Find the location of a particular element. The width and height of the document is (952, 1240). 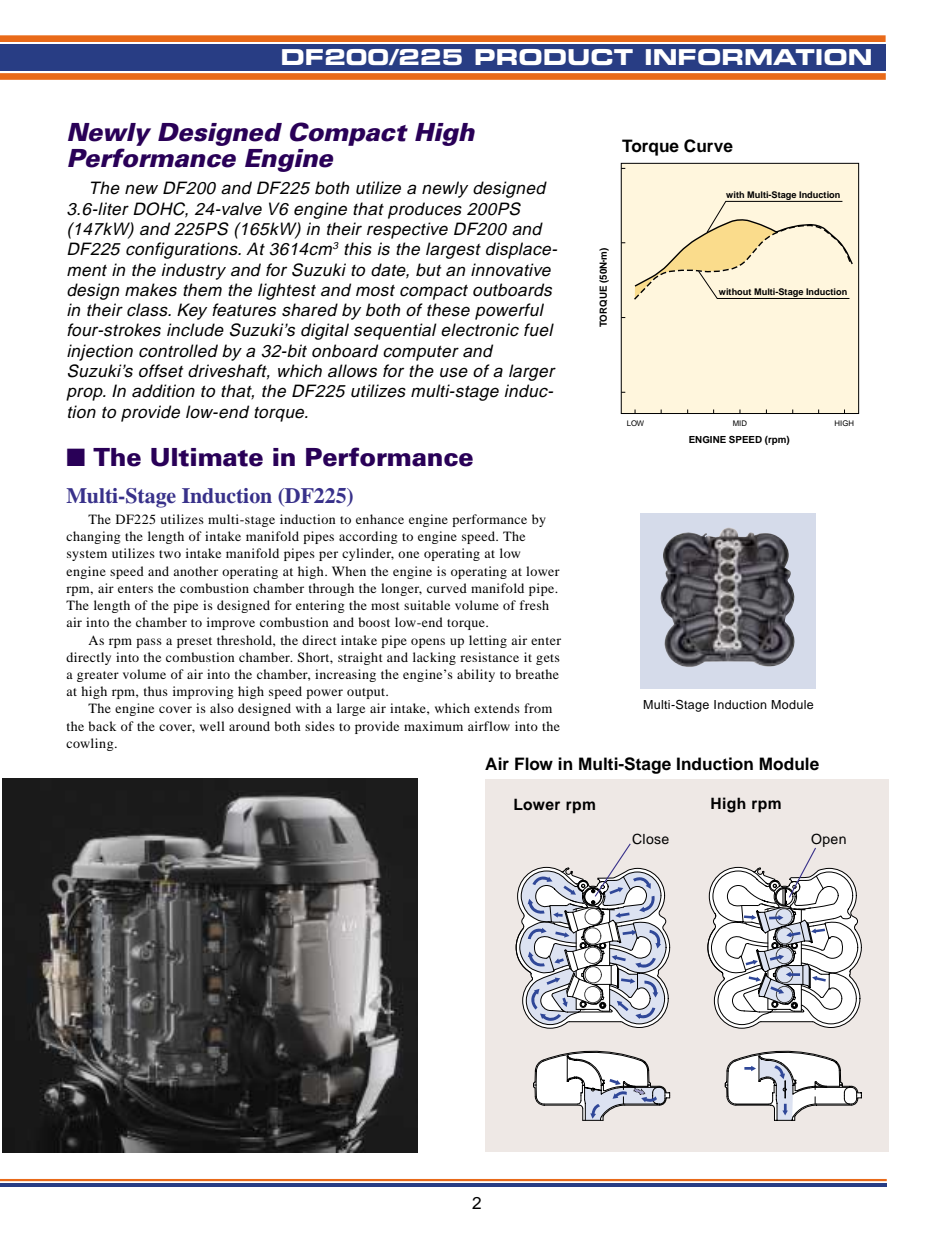

fresh is located at coordinates (534, 605).
